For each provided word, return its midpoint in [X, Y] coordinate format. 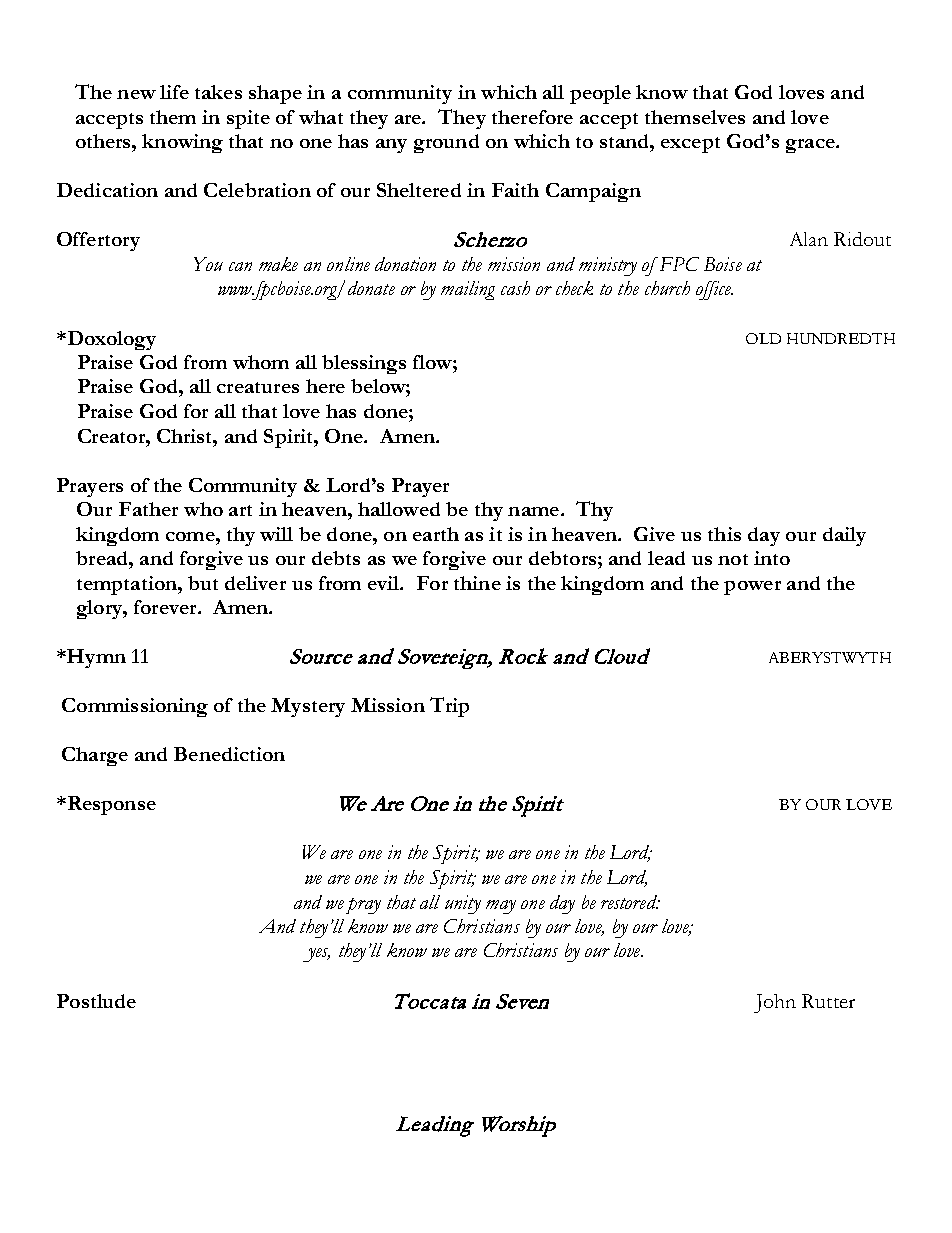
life [174, 92]
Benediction [229, 754]
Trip [449, 707]
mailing [468, 290]
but [203, 583]
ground [446, 143]
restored [630, 902]
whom [261, 362]
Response [110, 805]
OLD [763, 338]
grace [811, 146]
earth [436, 534]
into [772, 558]
